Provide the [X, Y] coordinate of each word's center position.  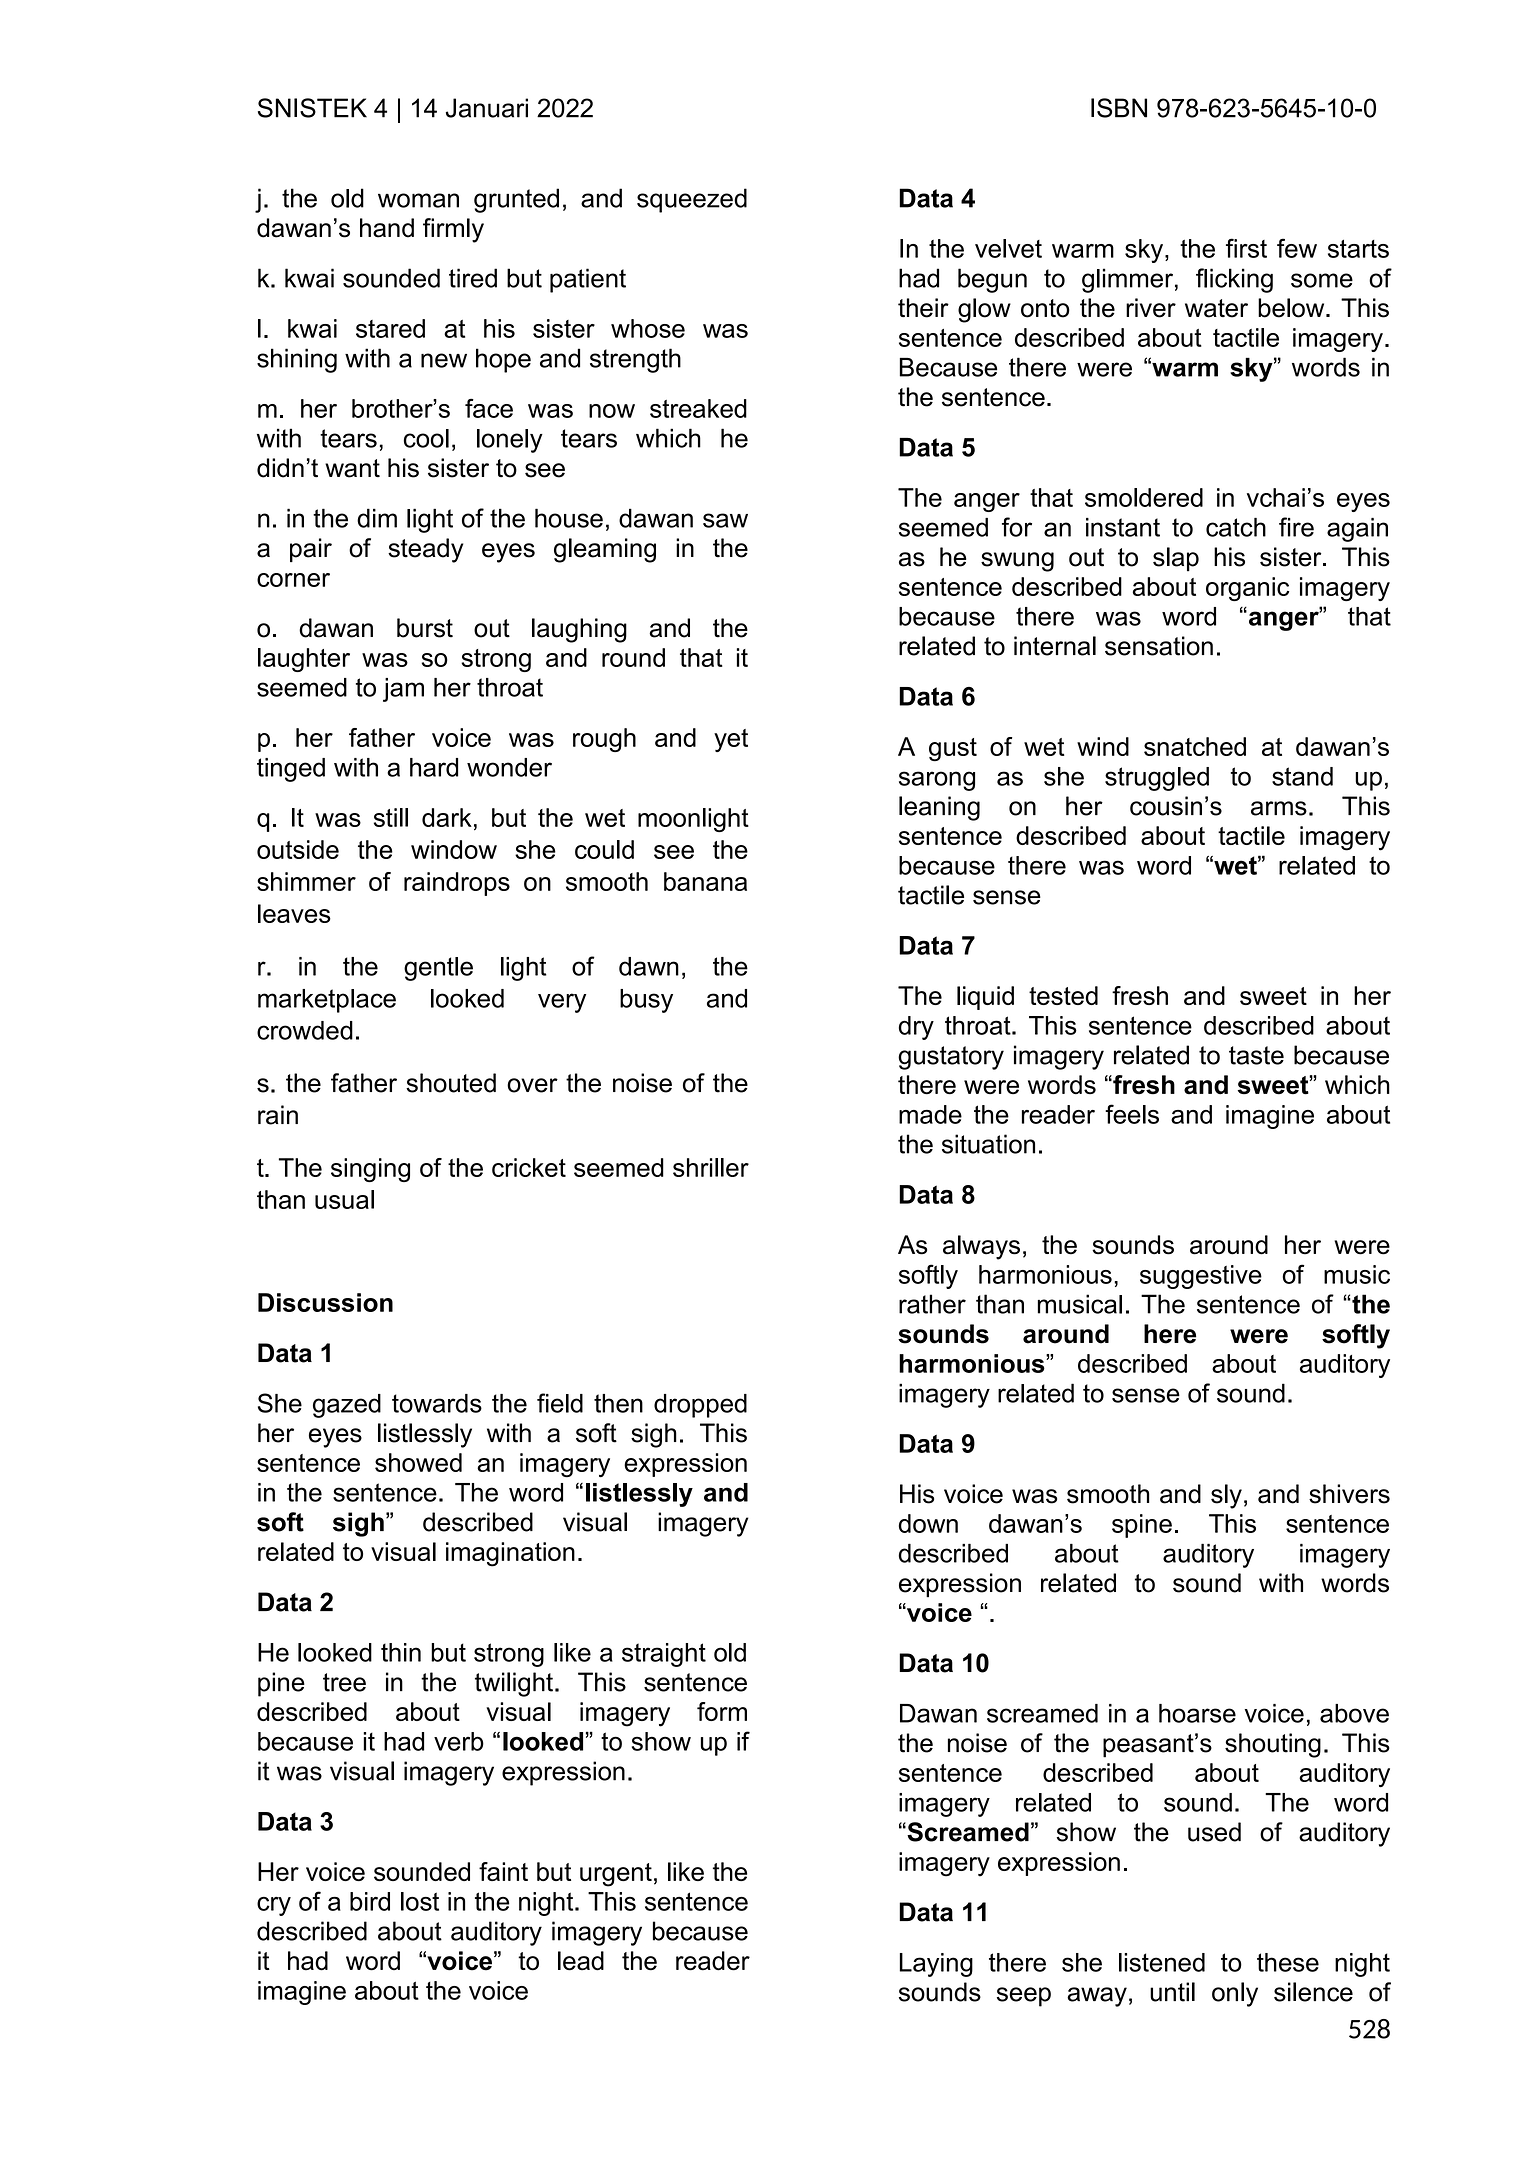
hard [434, 767]
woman [418, 200]
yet [731, 740]
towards [437, 1403]
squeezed [692, 200]
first [1246, 248]
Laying [936, 1965]
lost [420, 1901]
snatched [1195, 746]
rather [932, 1304]
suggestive [1201, 1277]
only [1235, 1994]
